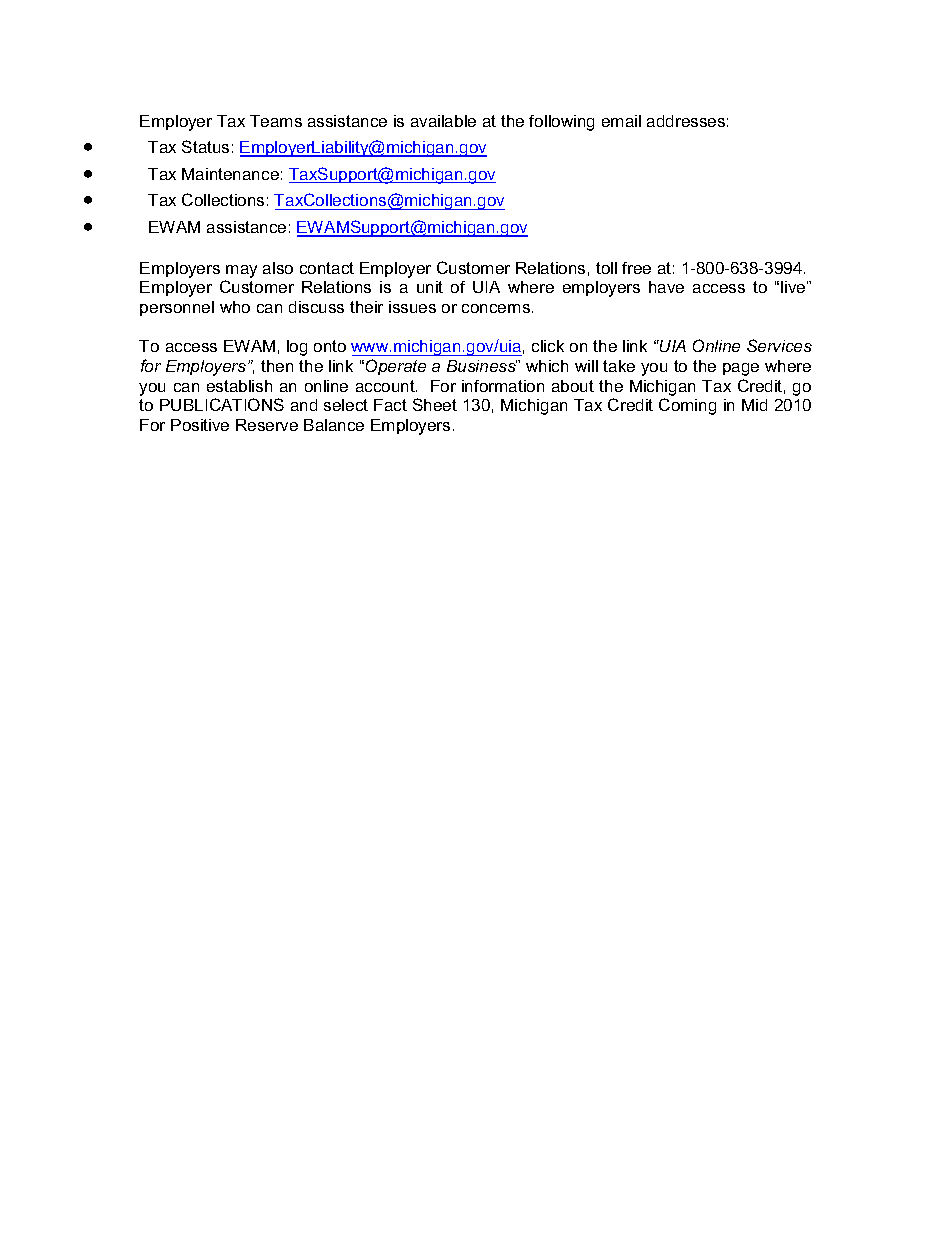 The width and height of the document is (952, 1233). I want to click on may, so click(241, 271).
